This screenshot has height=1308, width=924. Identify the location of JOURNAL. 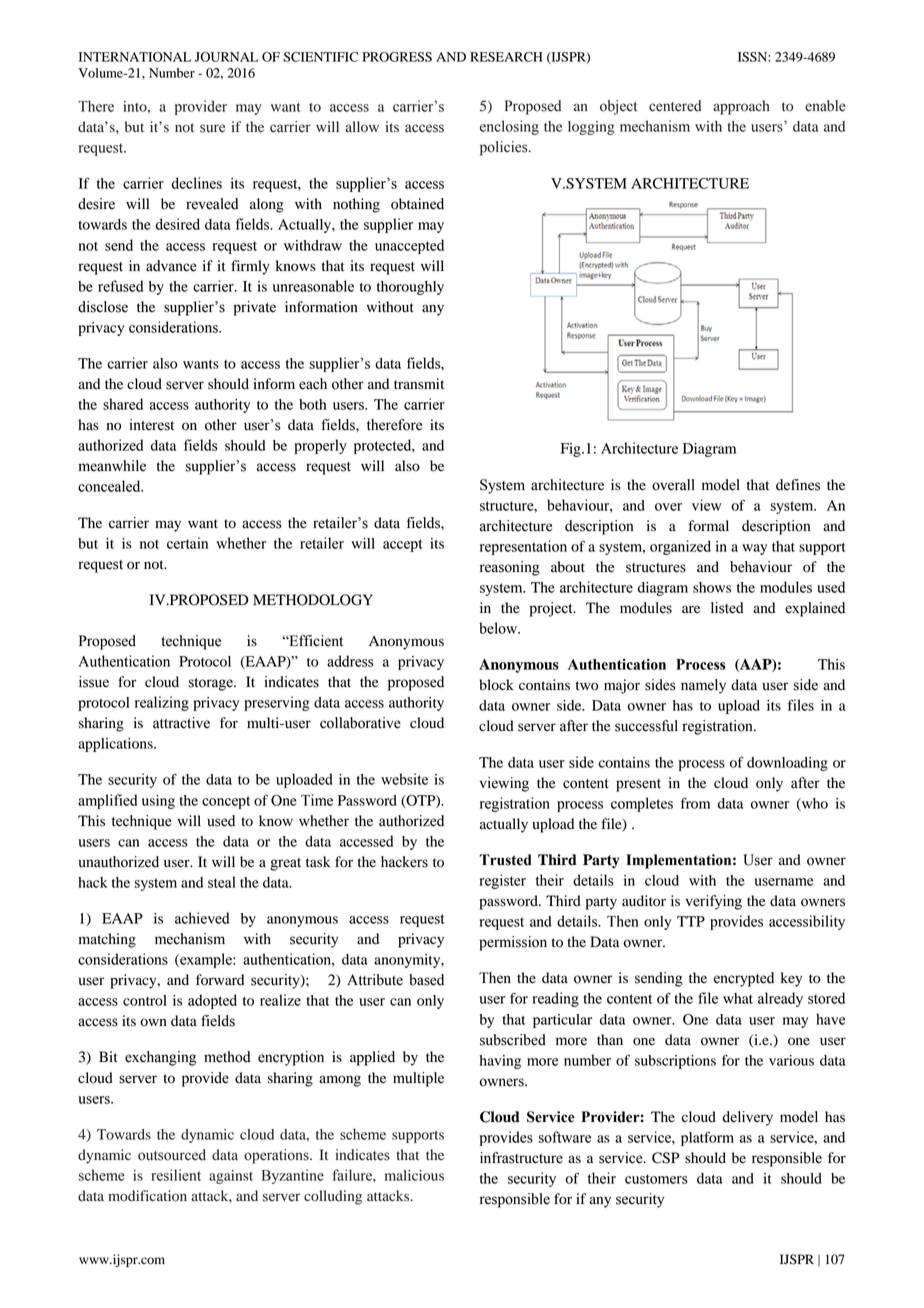
(226, 57).
